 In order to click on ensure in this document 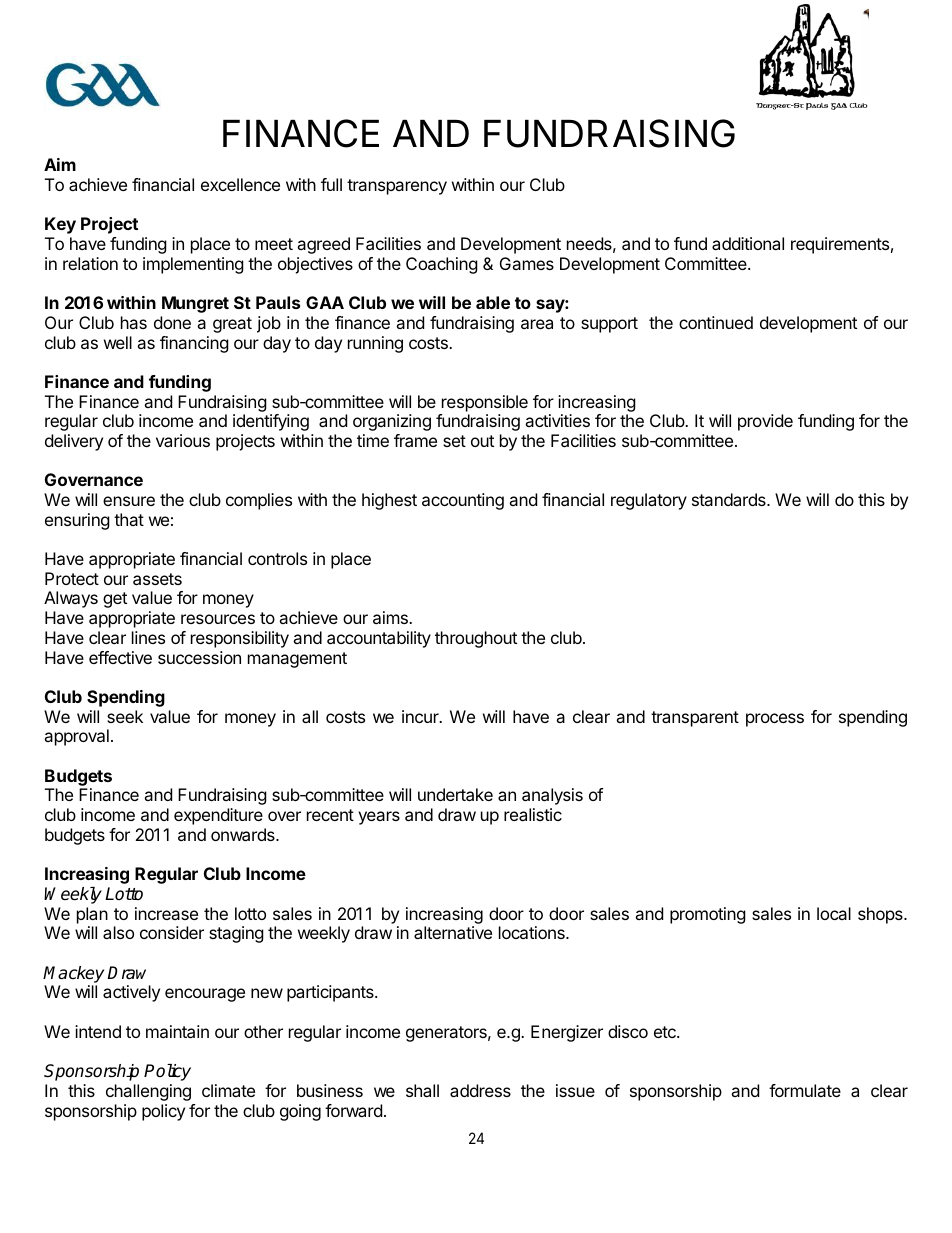, I will do `click(129, 501)`.
